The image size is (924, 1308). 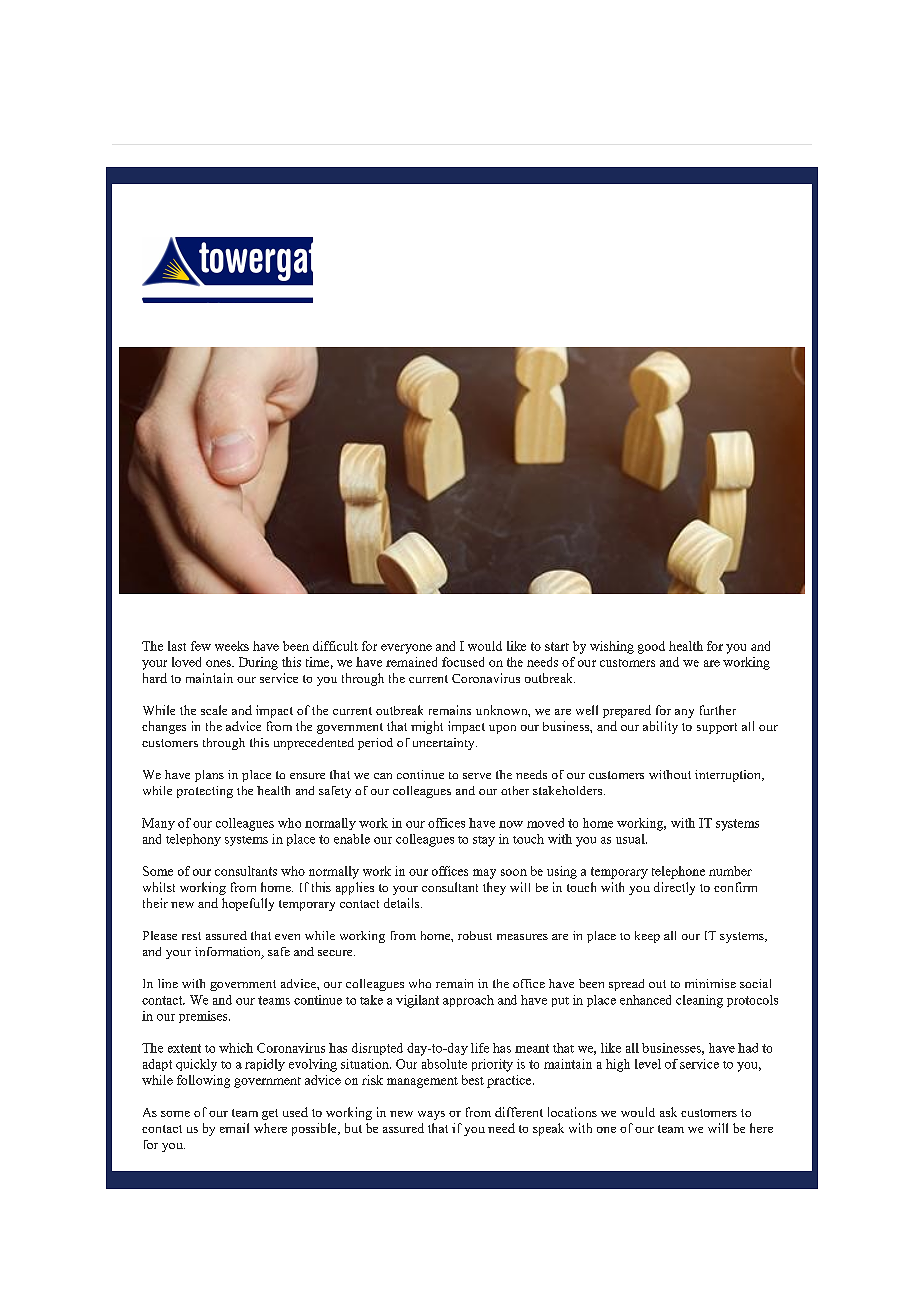 I want to click on good, so click(x=651, y=647).
